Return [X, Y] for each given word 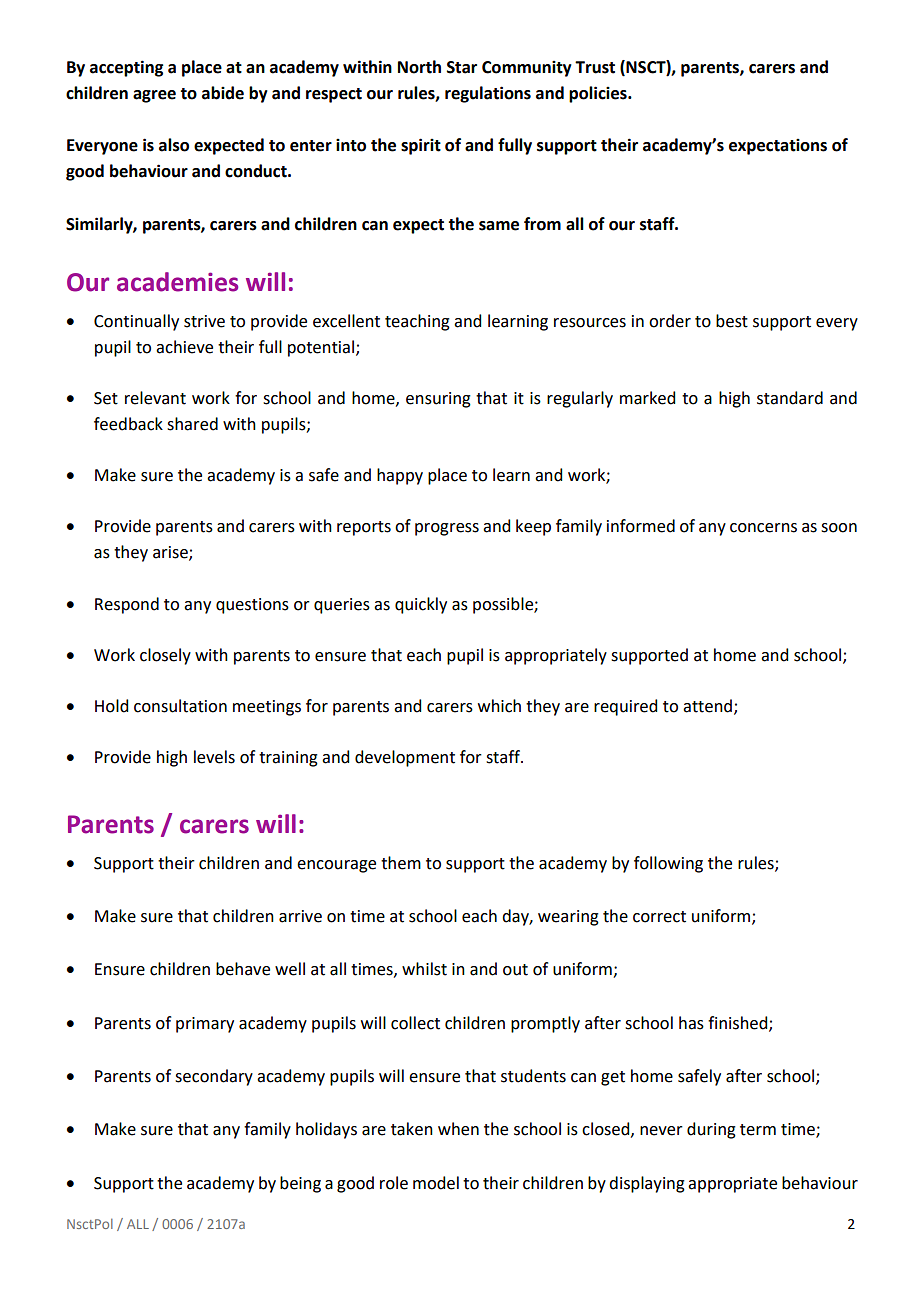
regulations [488, 94]
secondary [214, 1077]
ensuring [438, 400]
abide [223, 93]
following [668, 864]
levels [214, 757]
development [405, 758]
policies [599, 94]
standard [790, 398]
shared [192, 424]
